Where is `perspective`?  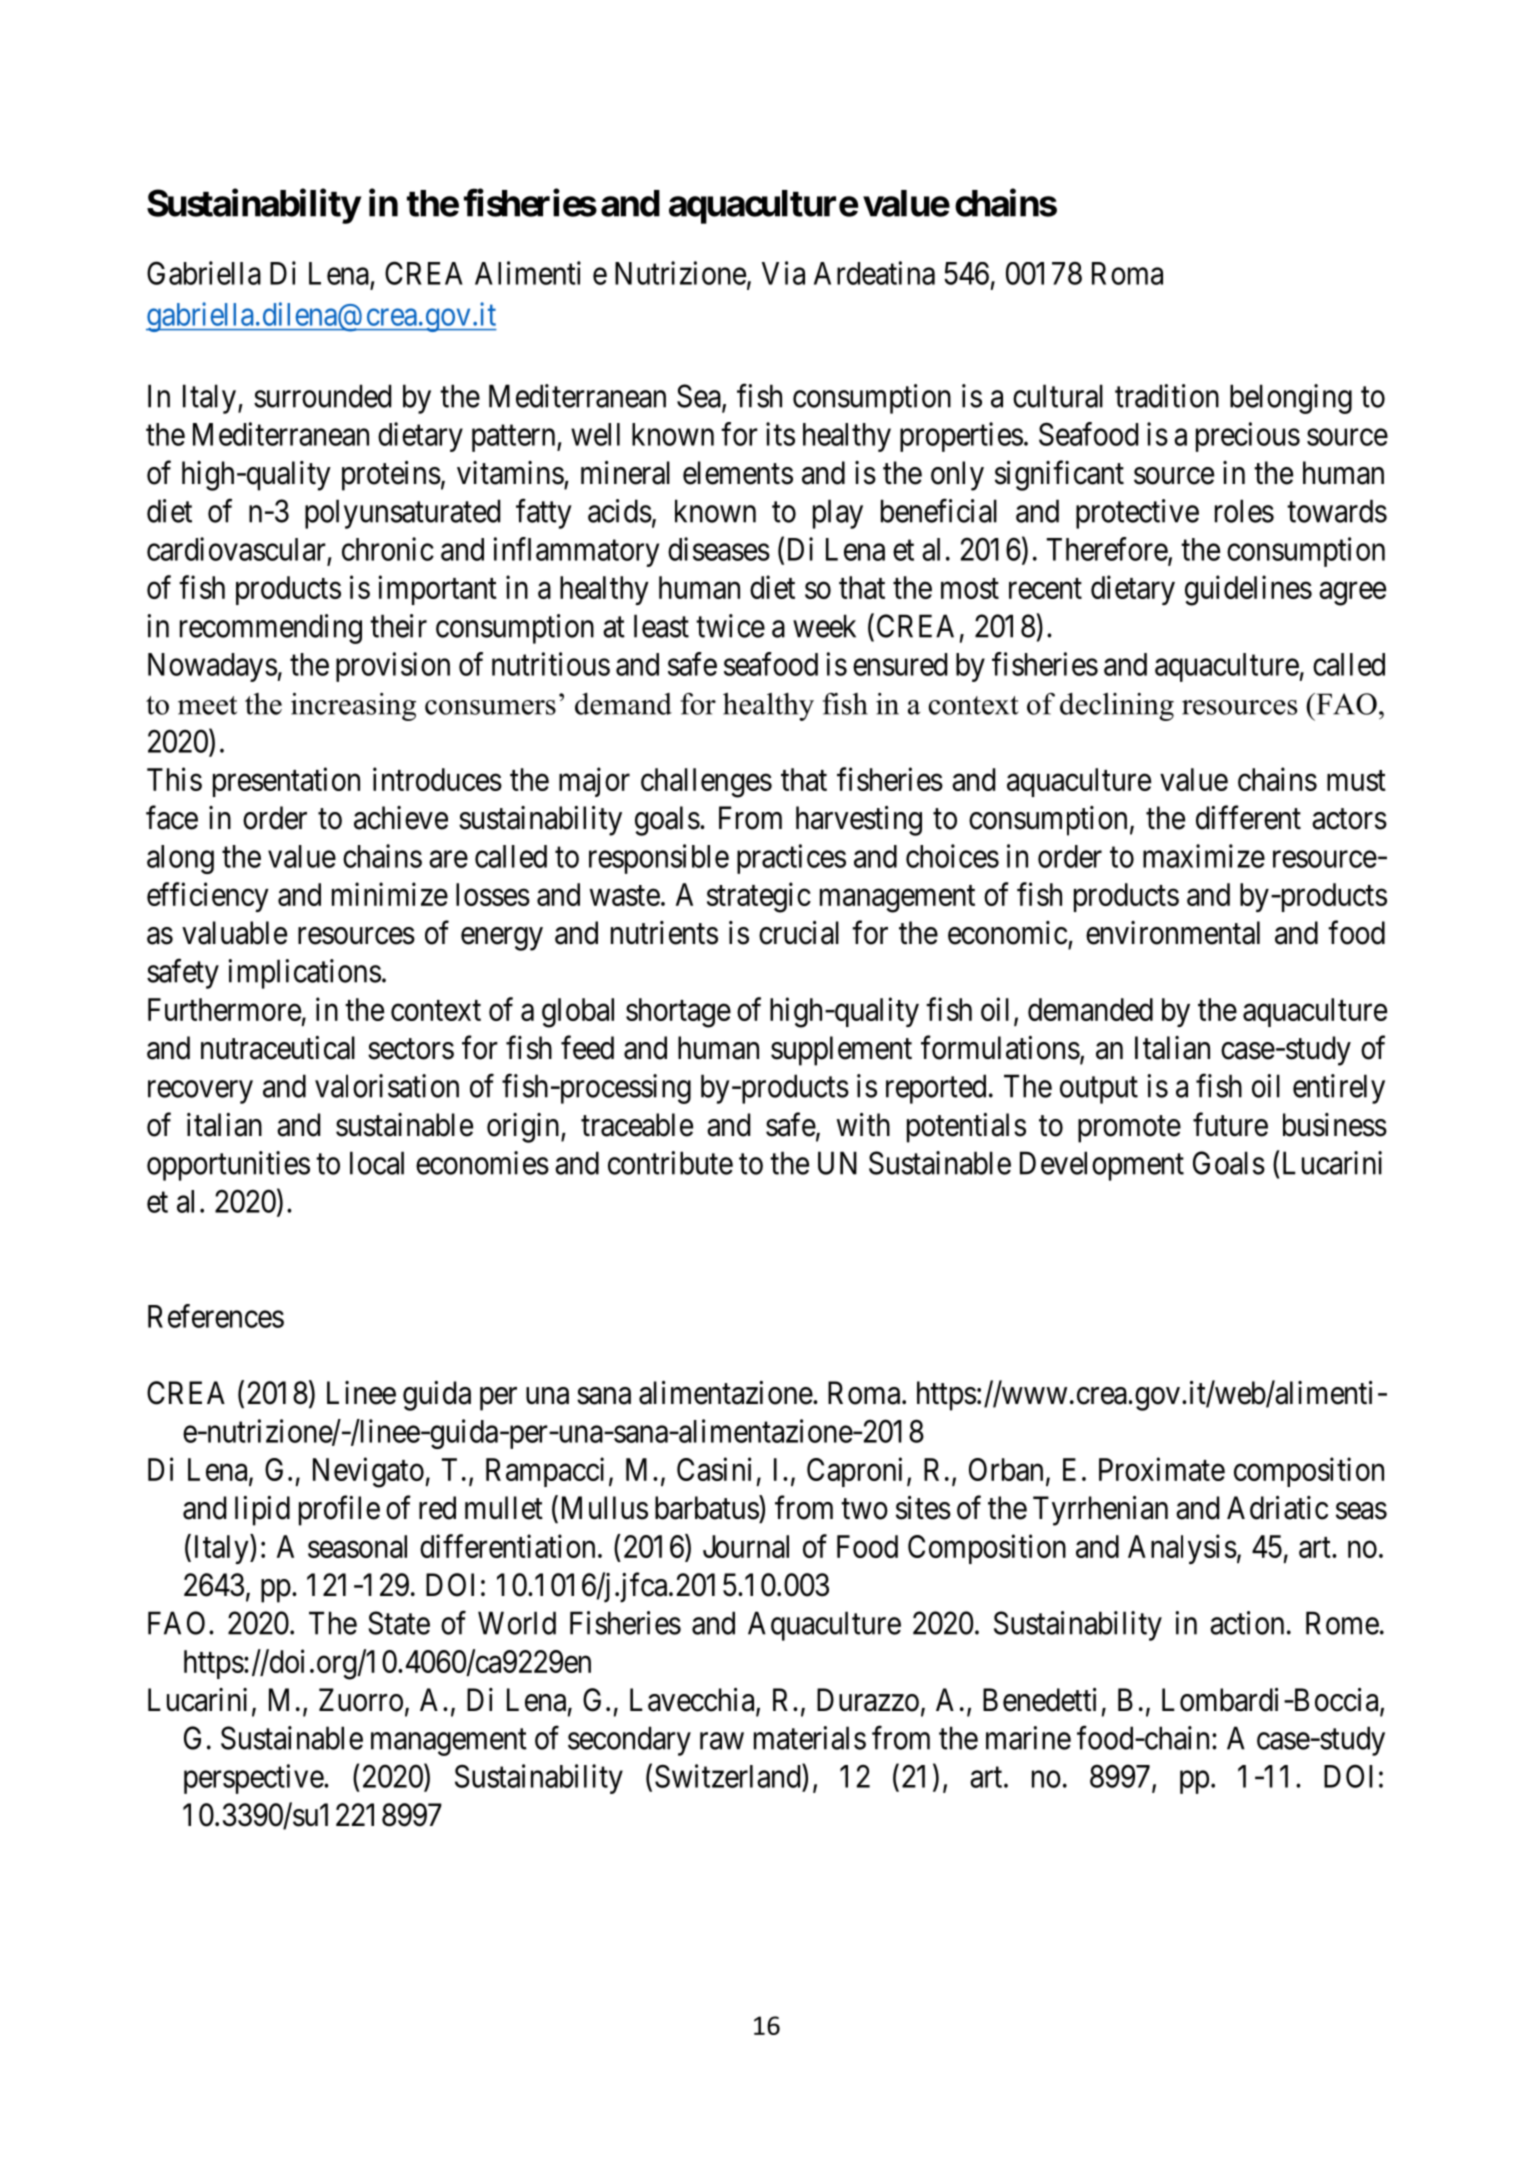
perspective is located at coordinates (254, 1779).
